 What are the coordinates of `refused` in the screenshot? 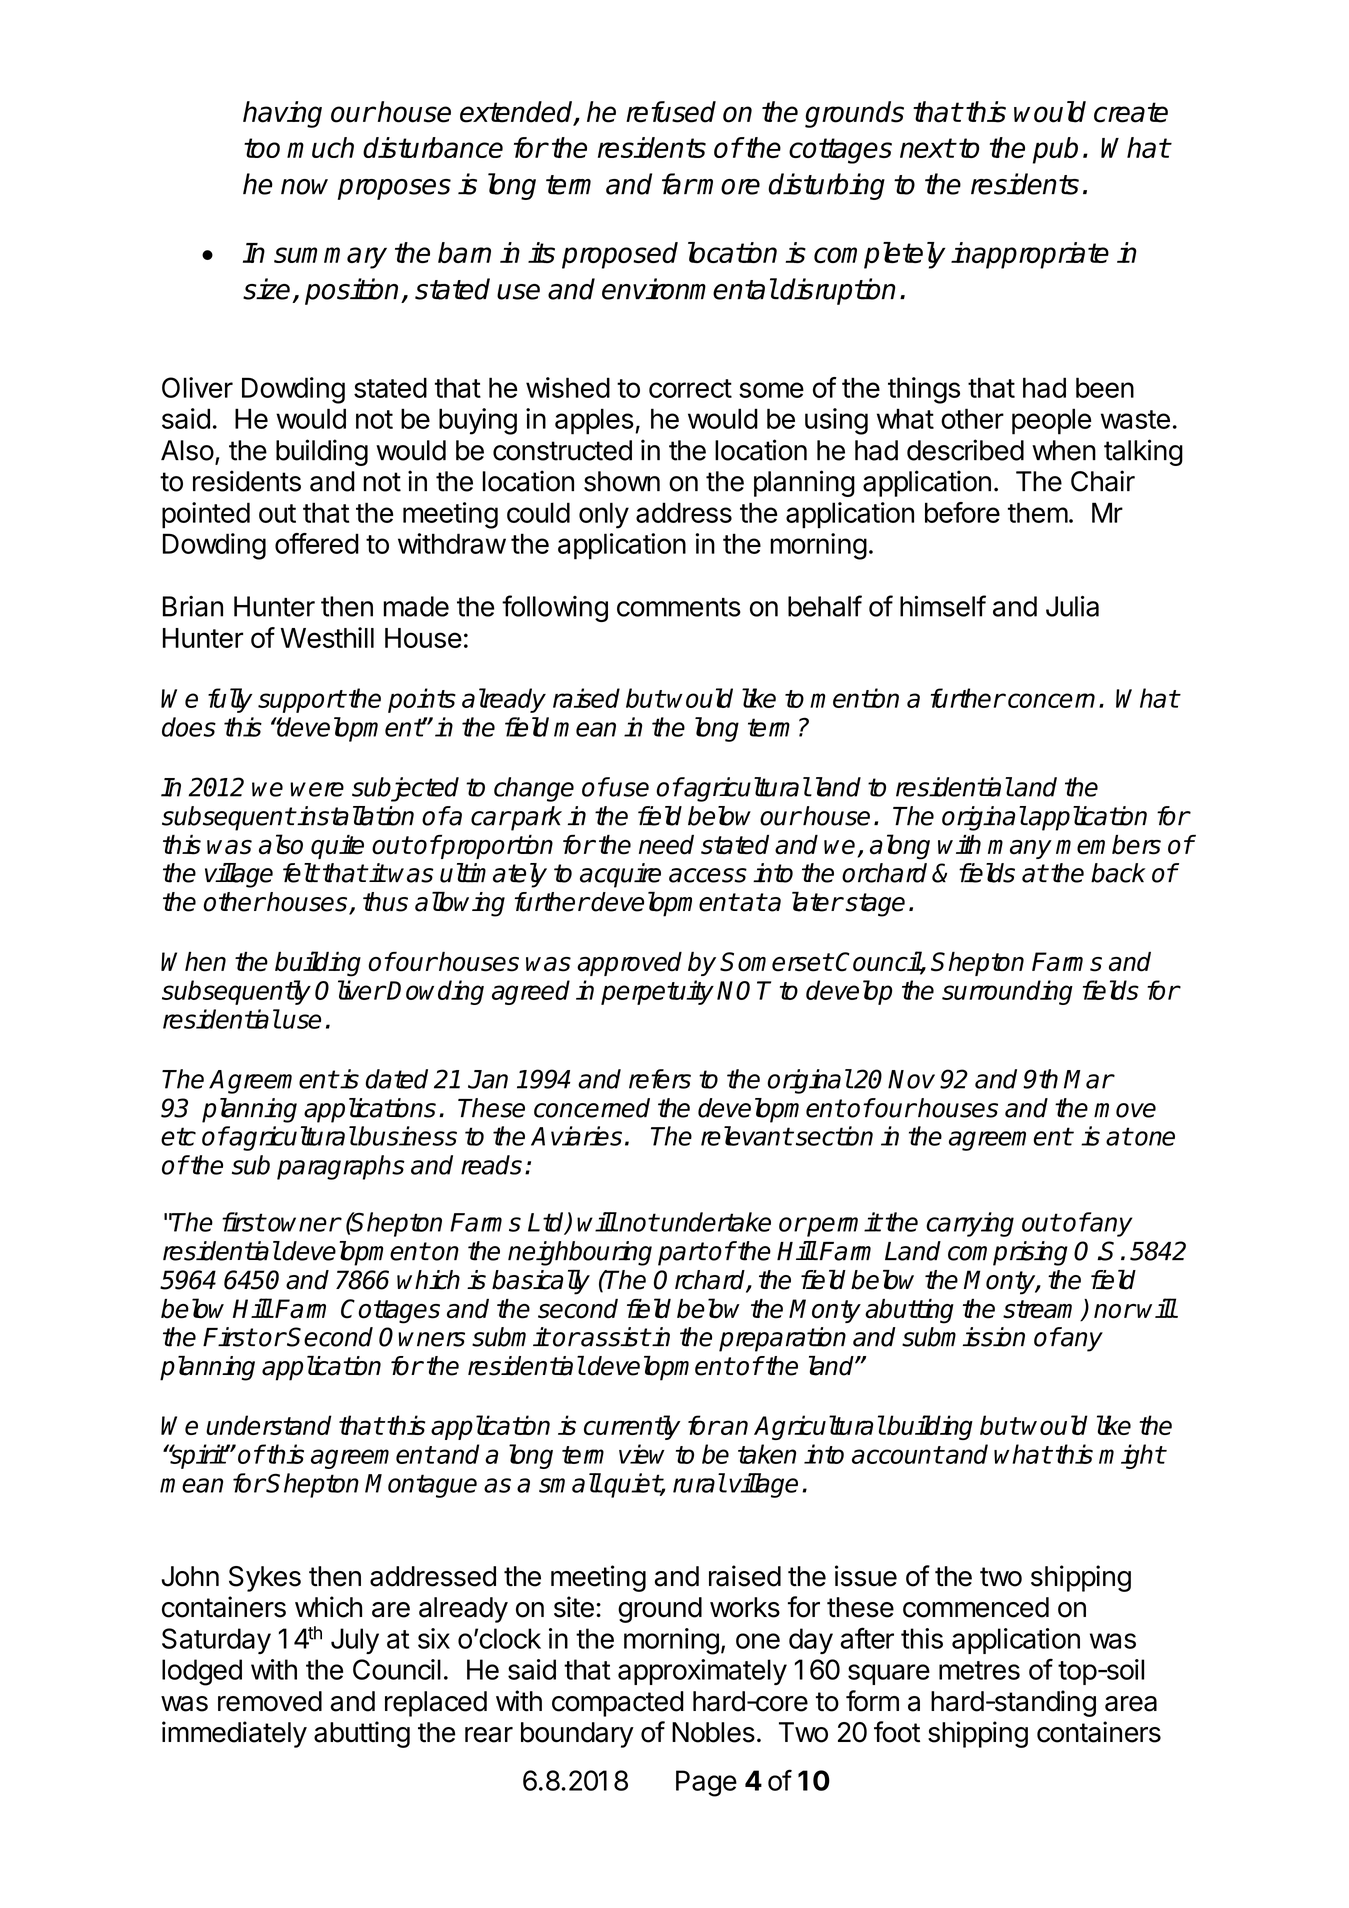 It's located at (671, 112).
